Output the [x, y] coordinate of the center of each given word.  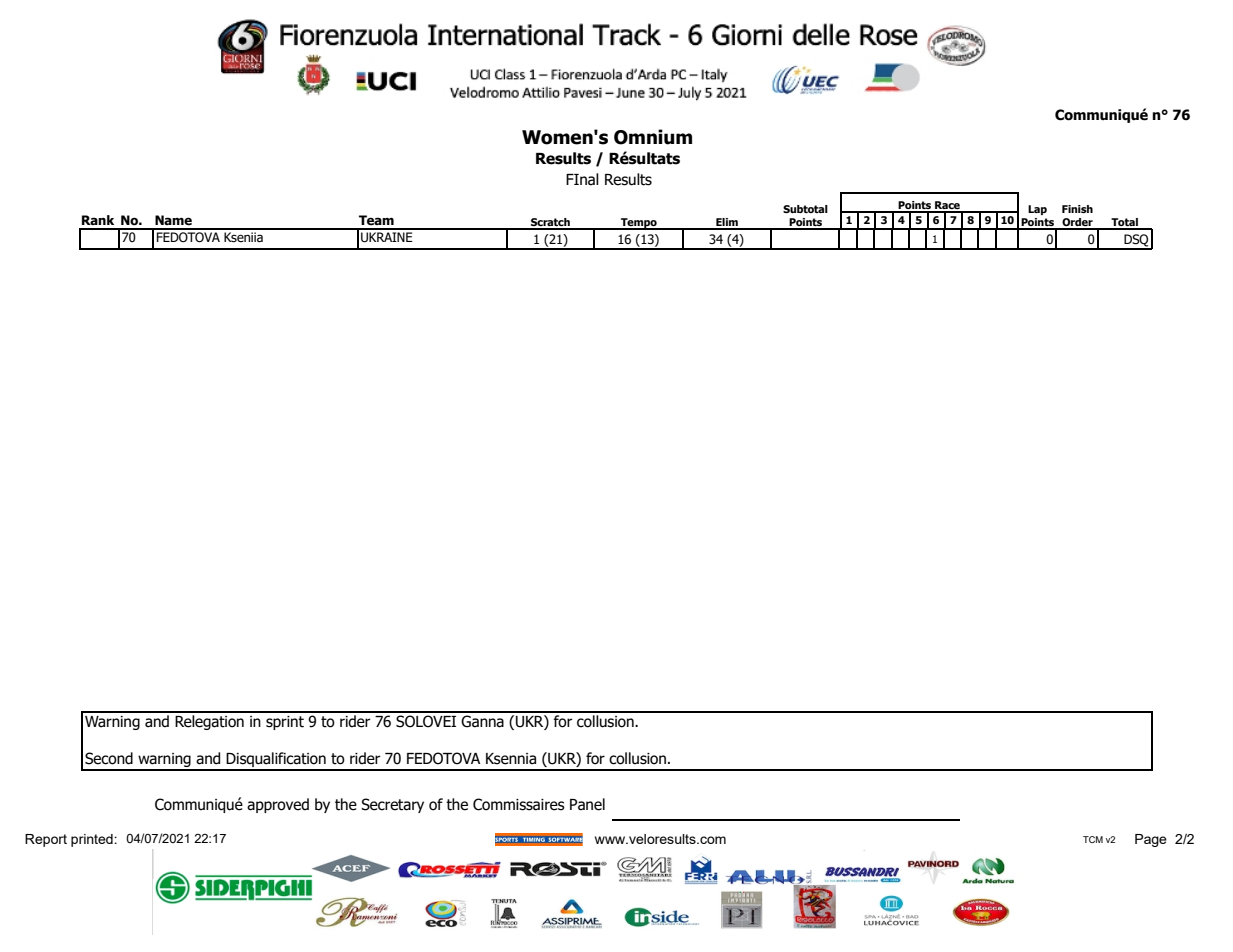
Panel [587, 804]
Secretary [392, 805]
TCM [1093, 839]
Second [109, 758]
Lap [1037, 210]
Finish [1077, 209]
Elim [727, 223]
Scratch [550, 223]
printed [93, 840]
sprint [285, 723]
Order [1077, 223]
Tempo [639, 224]
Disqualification [276, 761]
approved [278, 805]
